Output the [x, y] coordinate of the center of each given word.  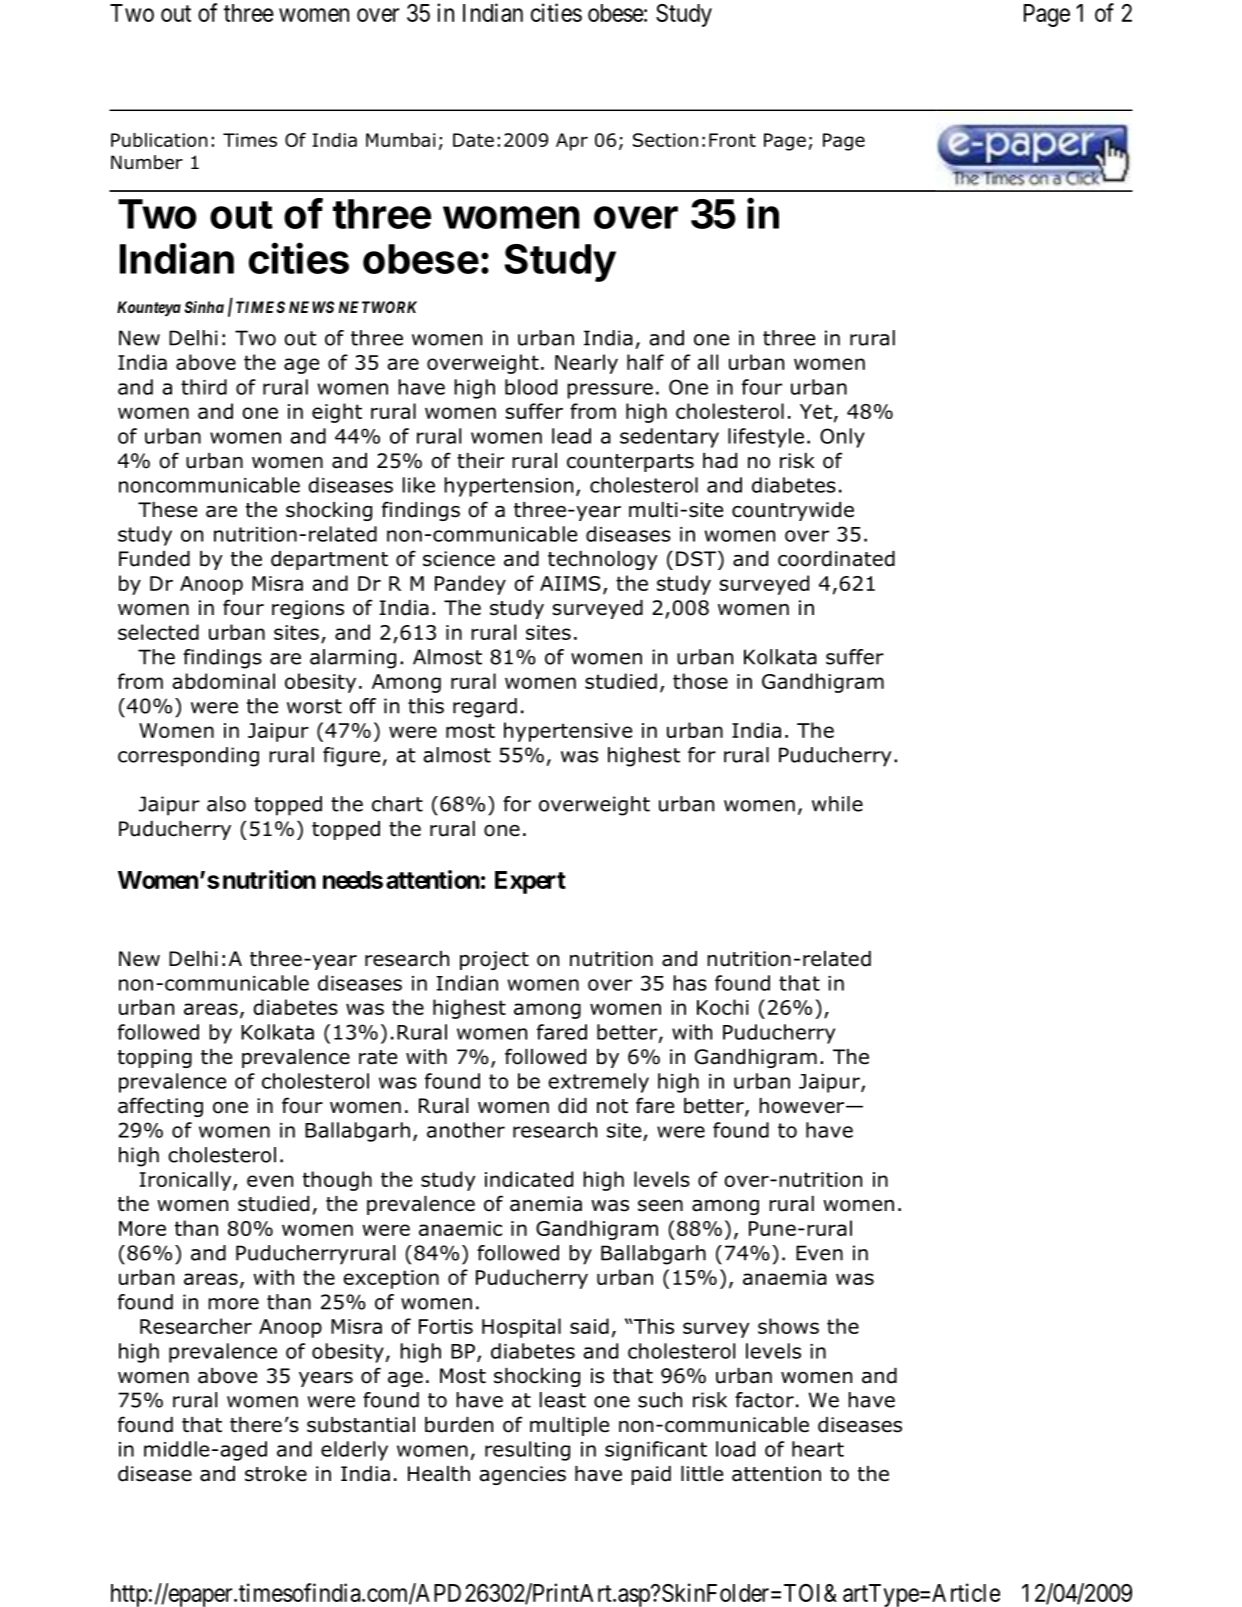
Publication [159, 140]
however [803, 1106]
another [466, 1130]
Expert [530, 882]
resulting [527, 1451]
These [167, 510]
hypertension [508, 487]
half [645, 362]
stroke [276, 1474]
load [735, 1449]
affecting [160, 1107]
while [837, 804]
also [226, 804]
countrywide [793, 511]
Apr [572, 142]
